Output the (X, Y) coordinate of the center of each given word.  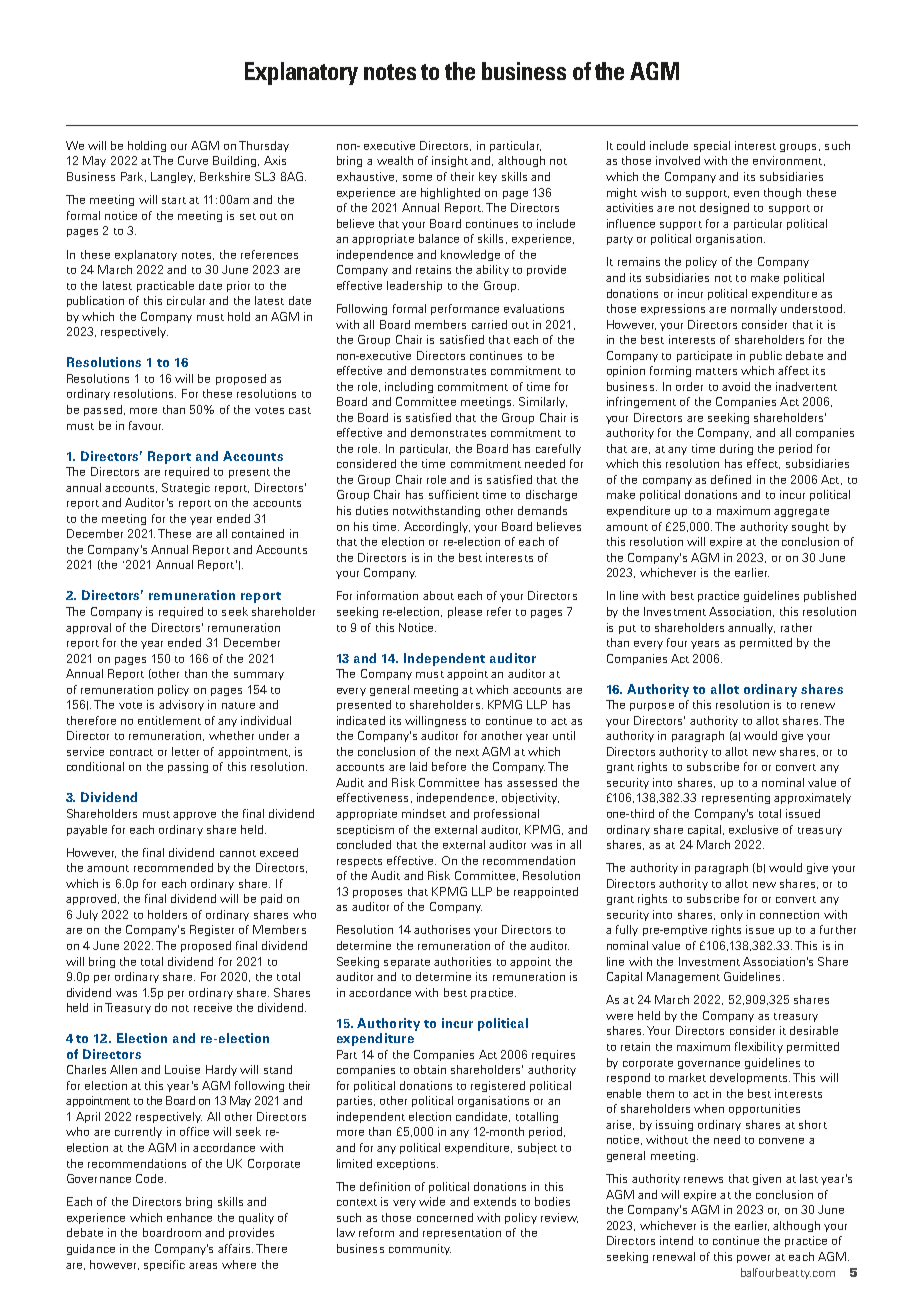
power (753, 1259)
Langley (173, 177)
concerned (445, 1217)
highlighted (450, 193)
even (746, 194)
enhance (189, 1217)
